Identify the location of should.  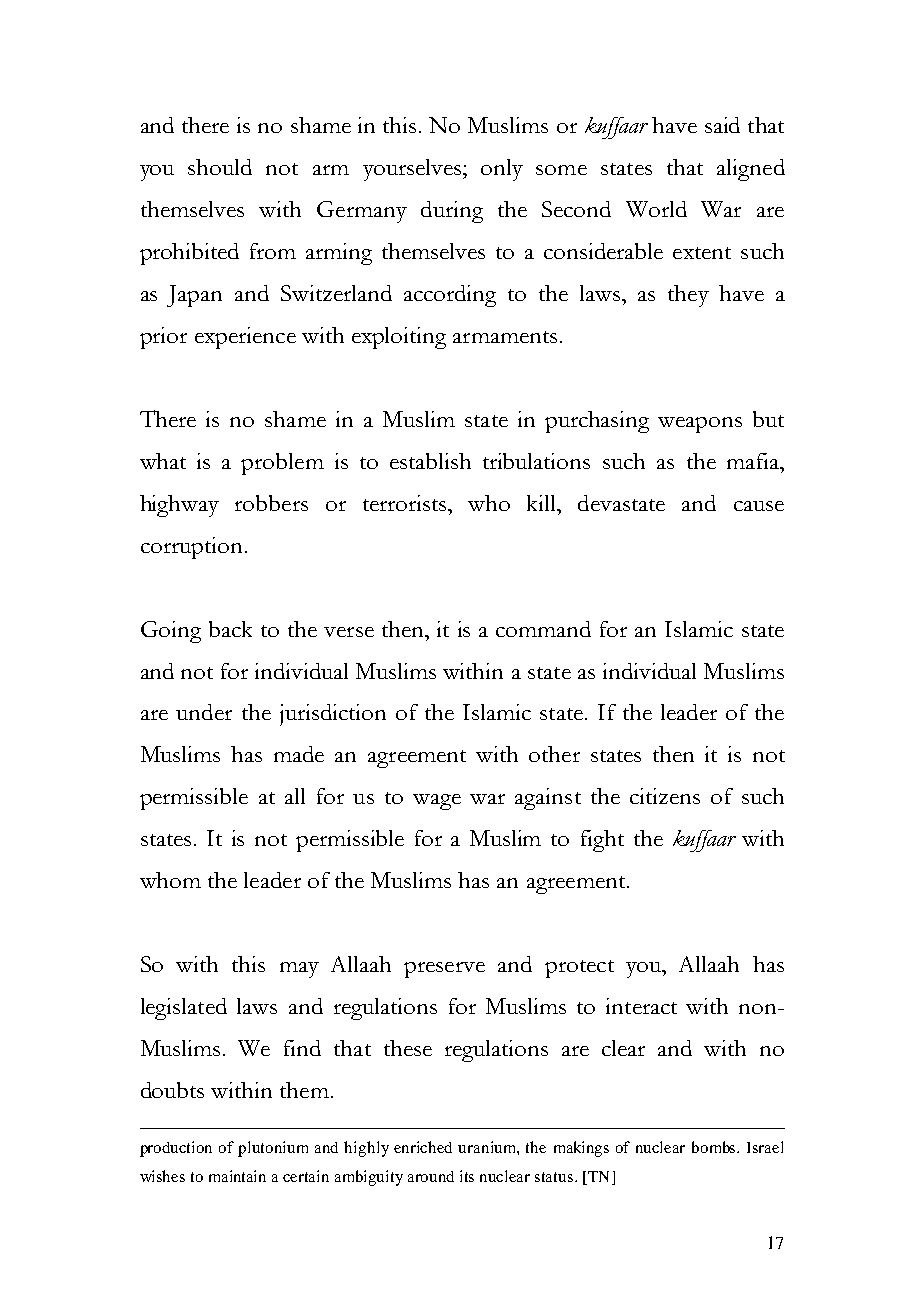
(220, 167).
